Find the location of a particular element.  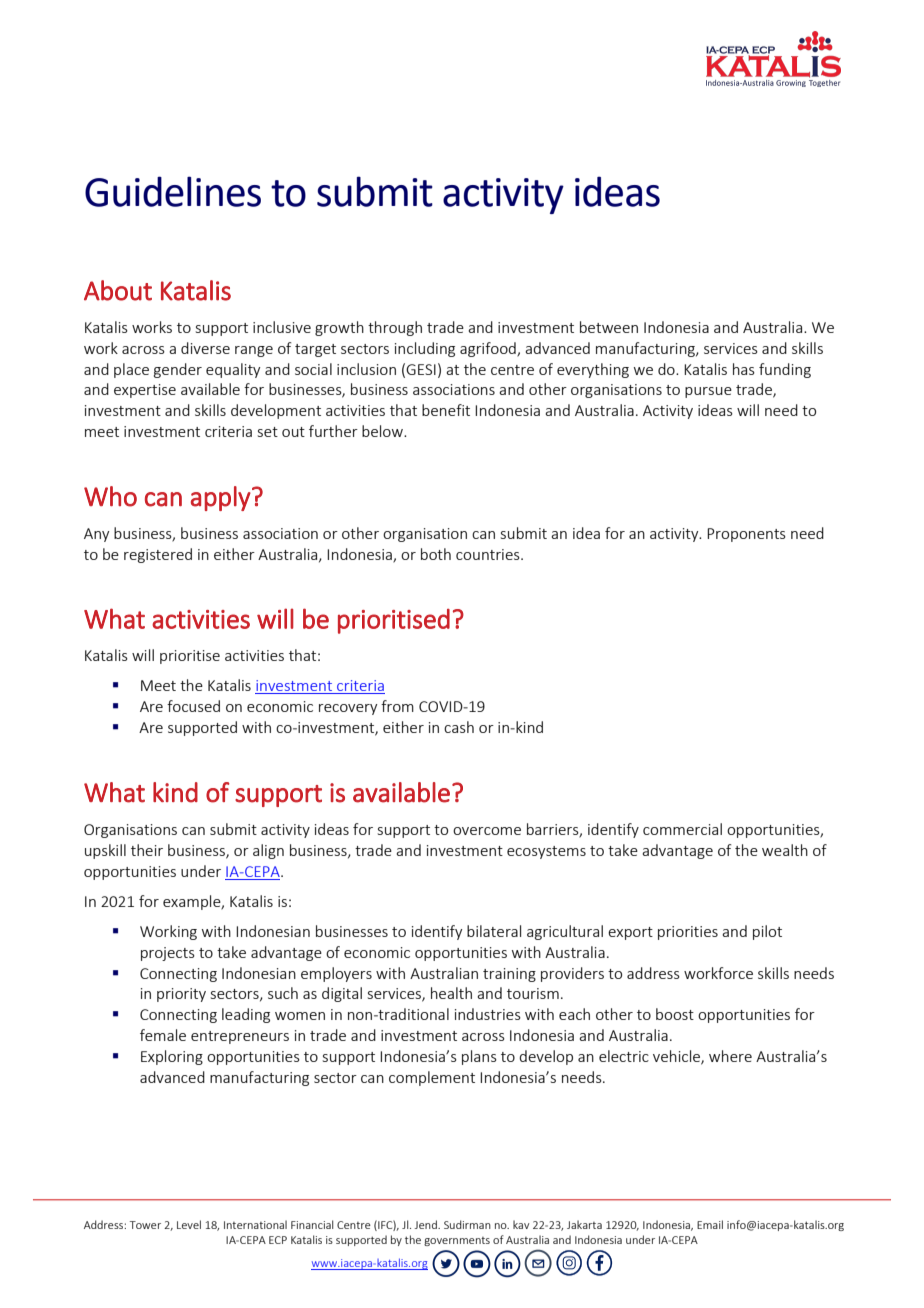

overcome is located at coordinates (487, 831).
